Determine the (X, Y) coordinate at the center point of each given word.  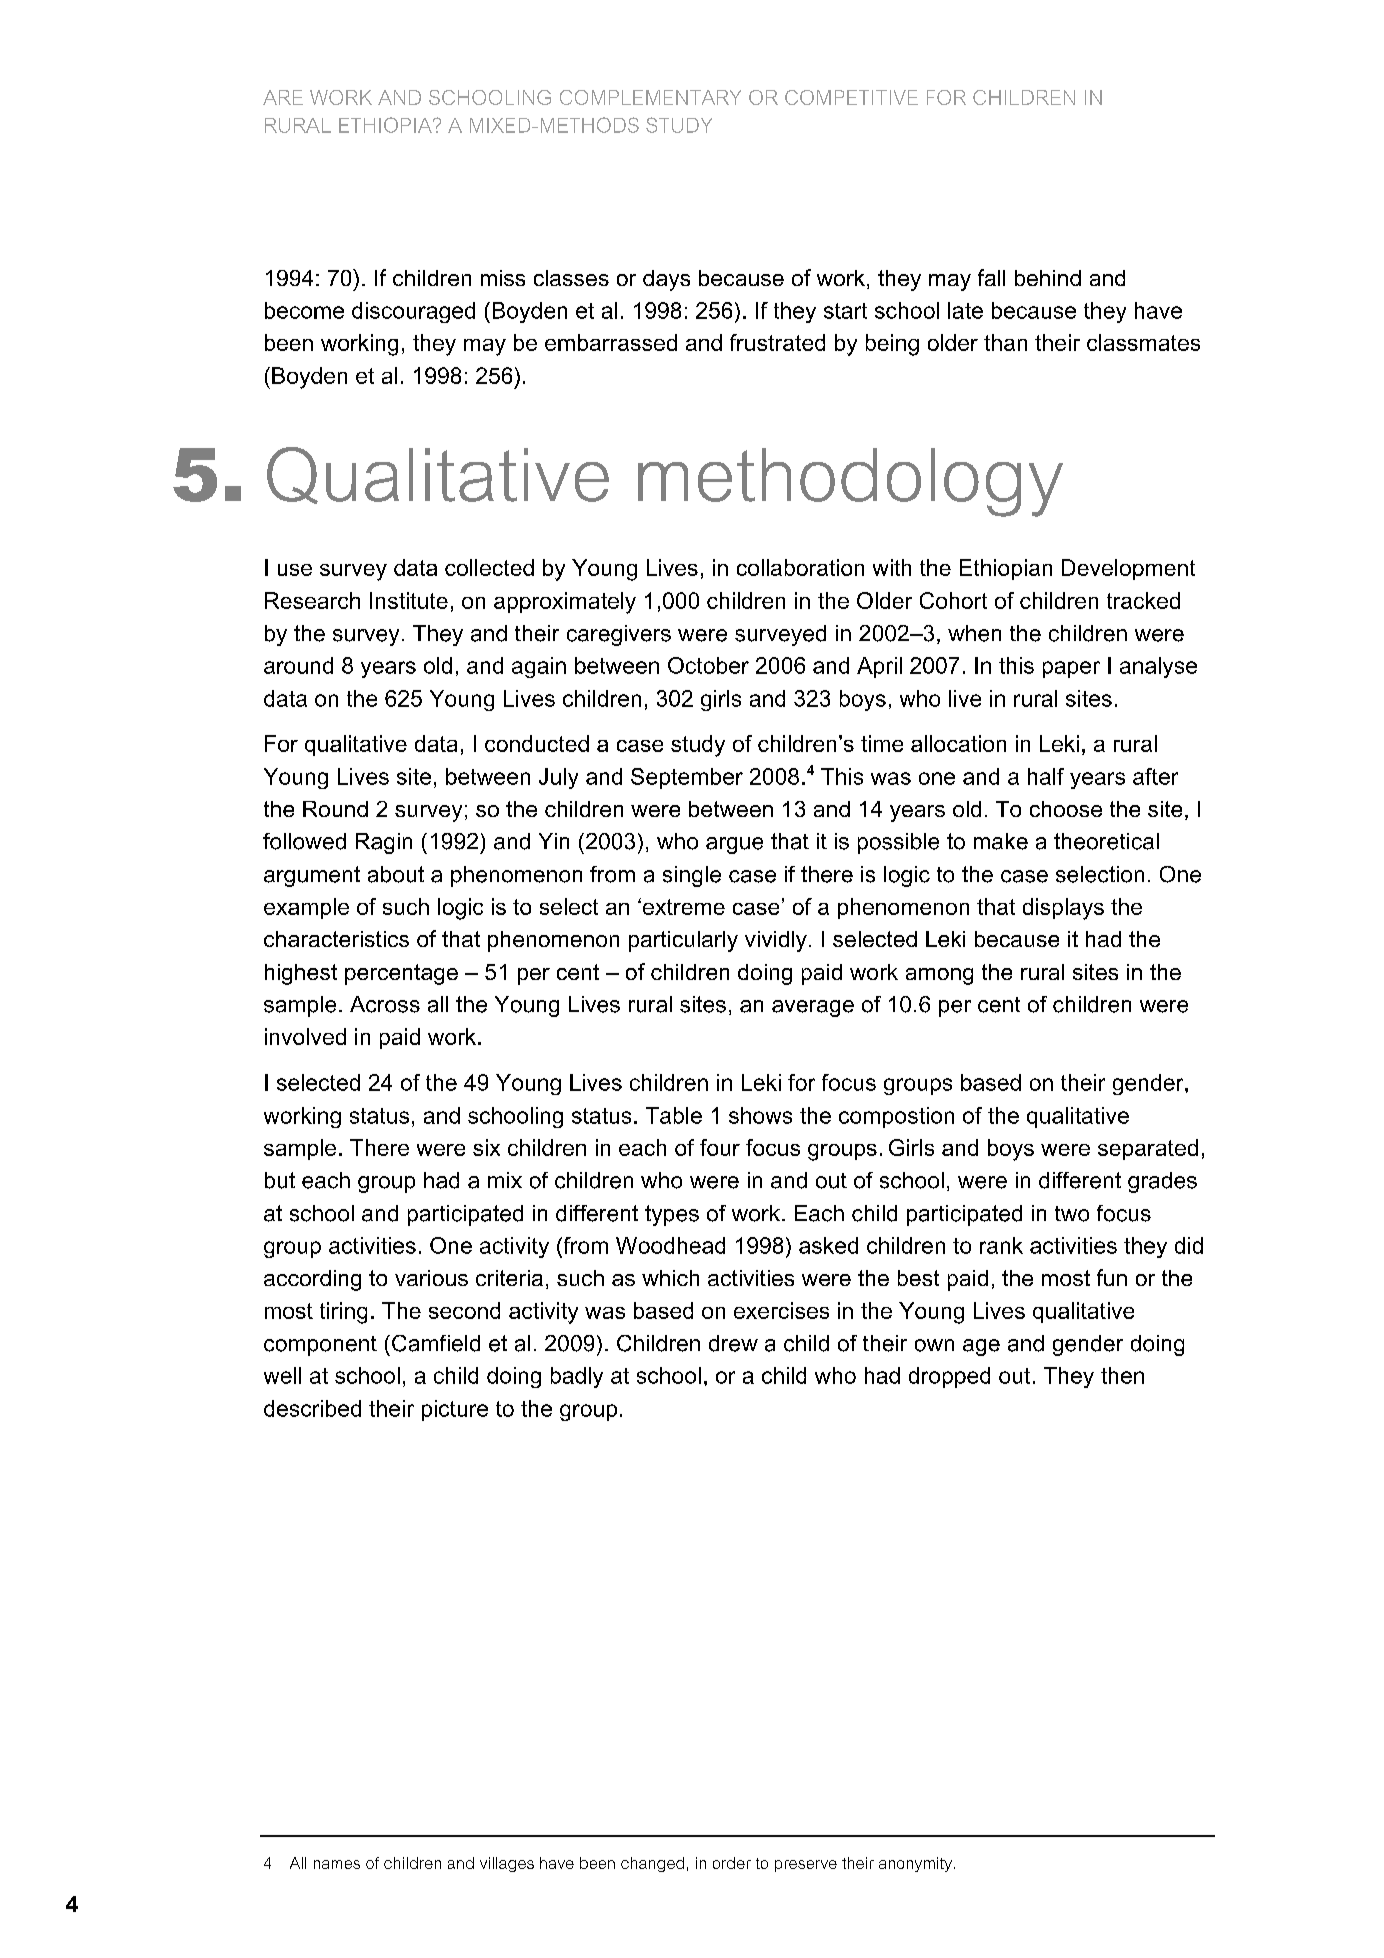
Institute (409, 600)
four (720, 1147)
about (396, 874)
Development (1128, 569)
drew (733, 1343)
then (1122, 1375)
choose (1066, 809)
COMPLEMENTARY (650, 97)
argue (734, 845)
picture (455, 1410)
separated (1148, 1149)
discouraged (413, 312)
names (337, 1864)
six (486, 1147)
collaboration (800, 567)
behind (1048, 278)
